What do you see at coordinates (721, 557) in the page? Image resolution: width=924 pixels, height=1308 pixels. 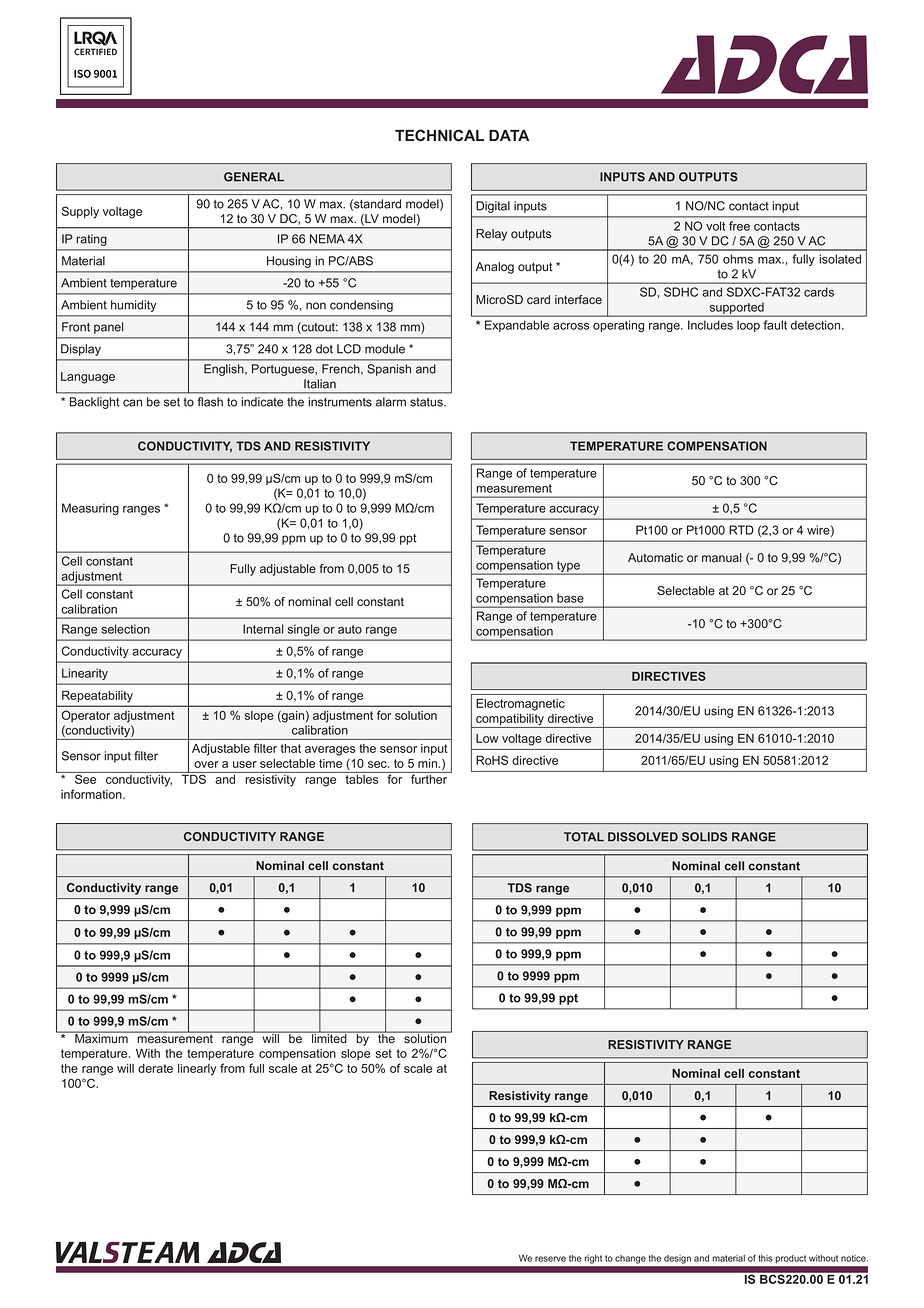 I see `manual` at bounding box center [721, 557].
